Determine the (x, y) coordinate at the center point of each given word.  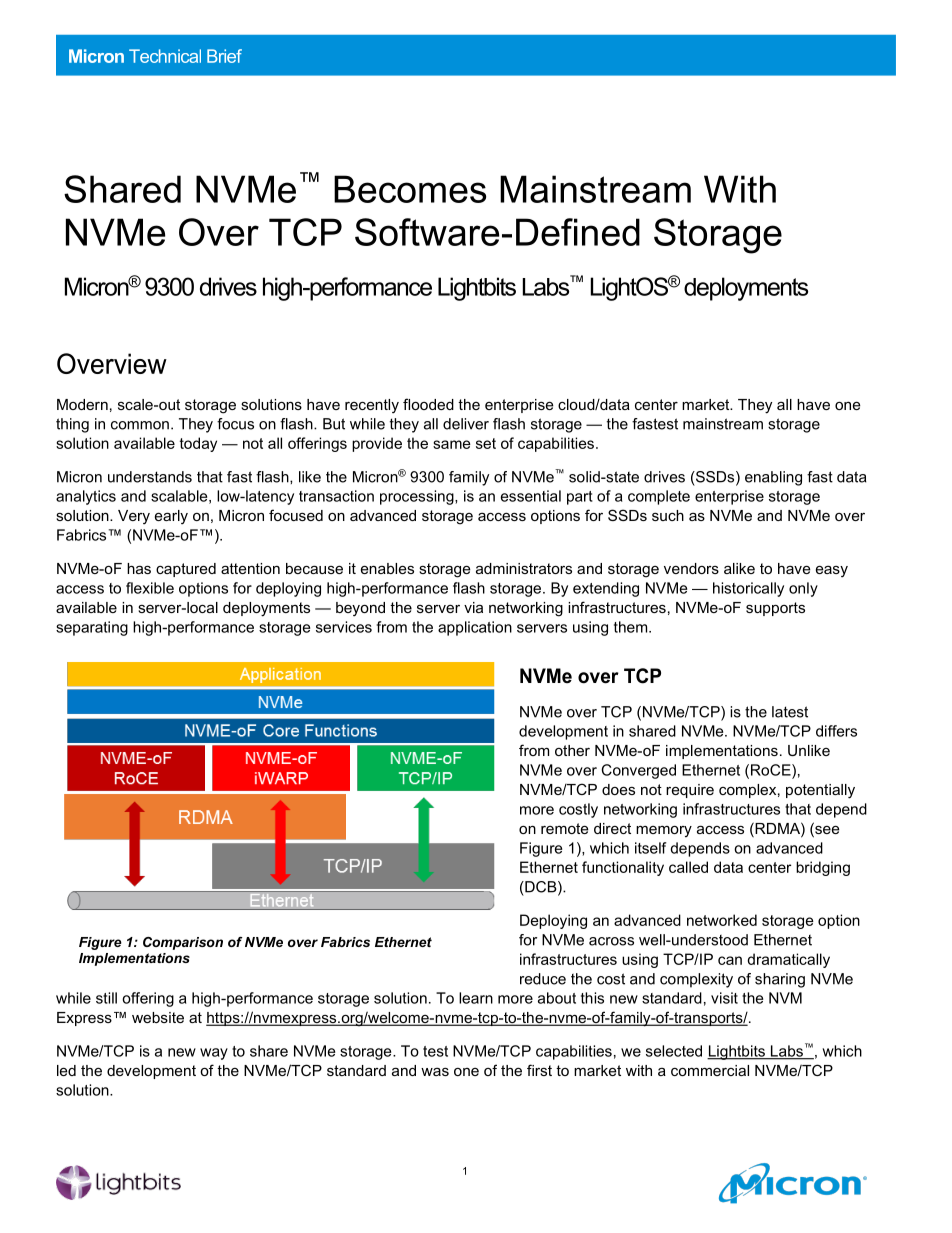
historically (748, 589)
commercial (710, 1070)
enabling (773, 478)
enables (387, 568)
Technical (165, 56)
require (690, 791)
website (158, 1017)
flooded (428, 404)
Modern (82, 404)
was (435, 1071)
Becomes (410, 189)
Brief (224, 56)
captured (186, 570)
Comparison (183, 943)
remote (565, 828)
